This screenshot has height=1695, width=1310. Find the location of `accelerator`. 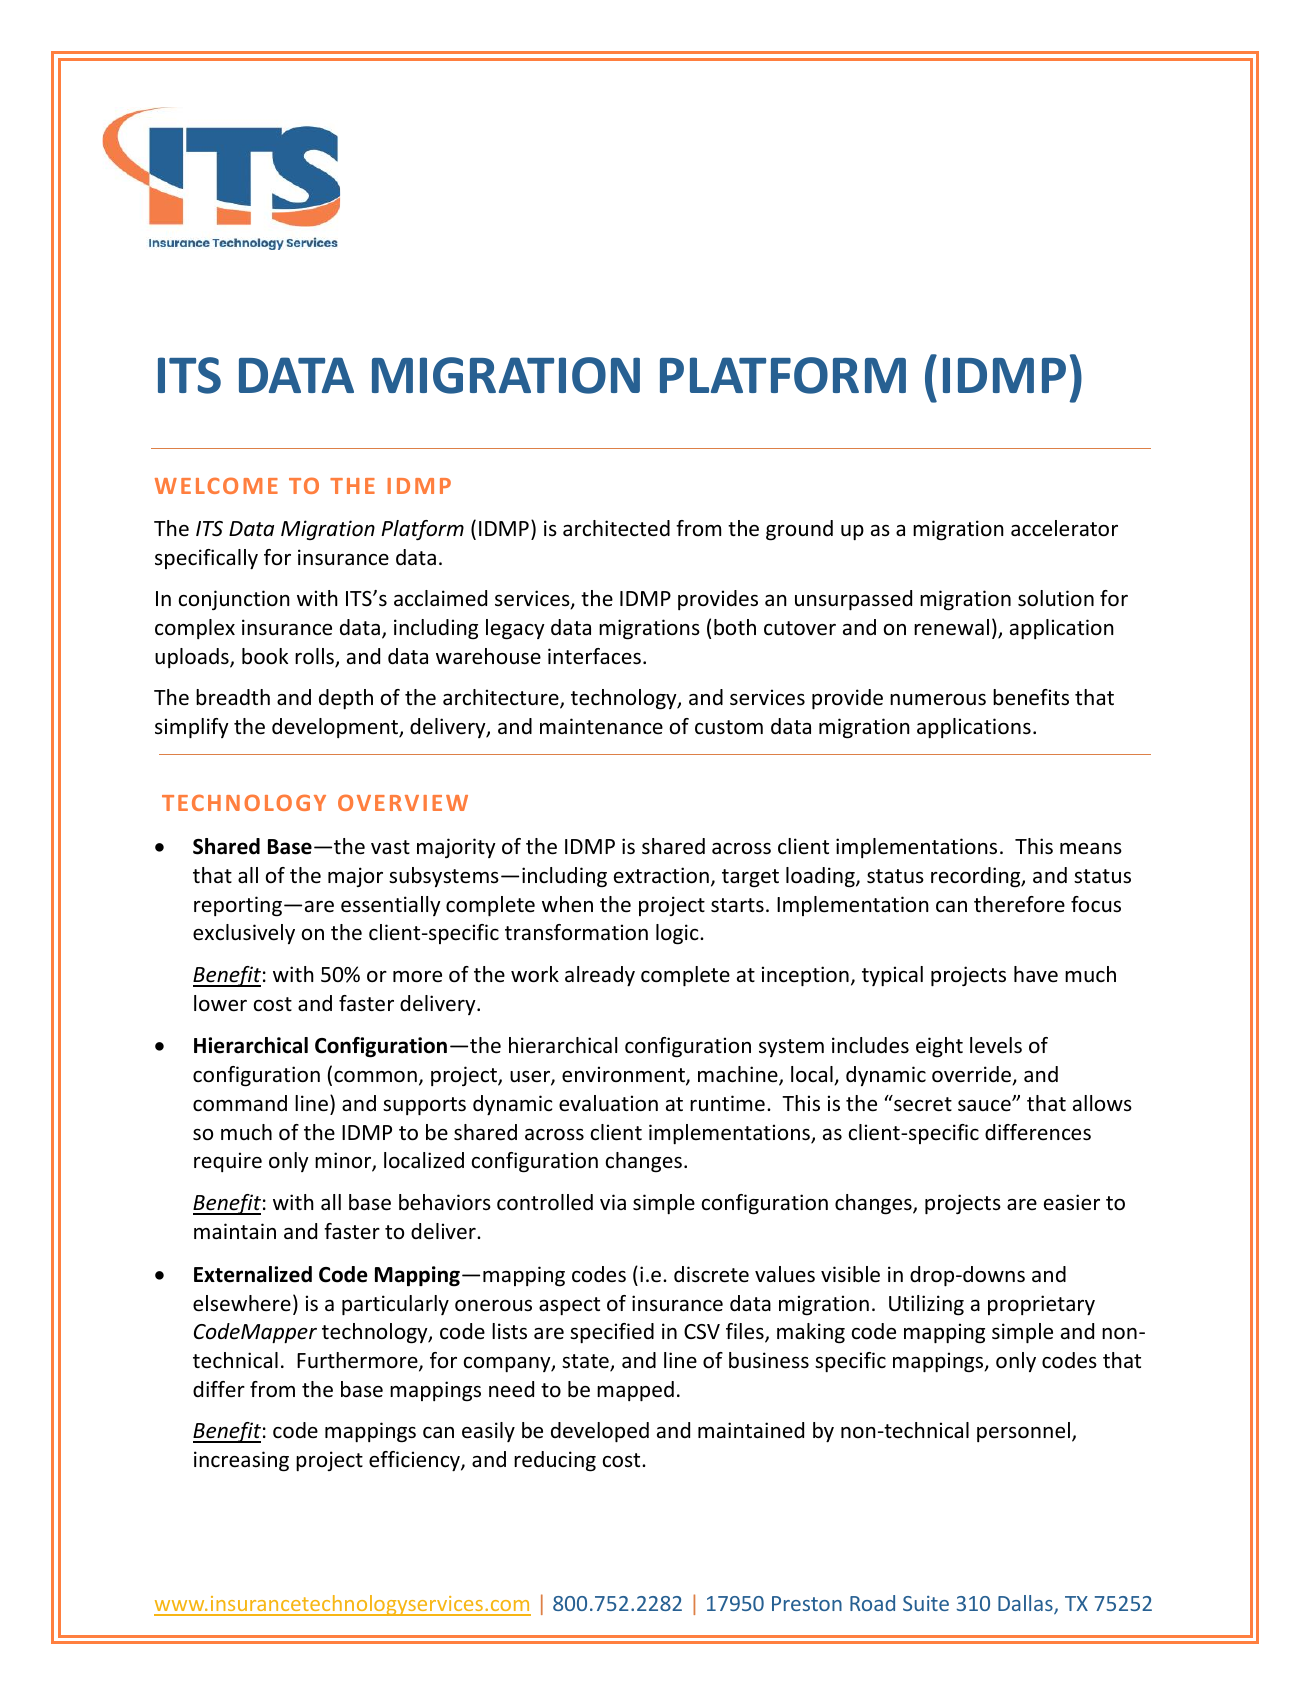

accelerator is located at coordinates (1064, 528).
